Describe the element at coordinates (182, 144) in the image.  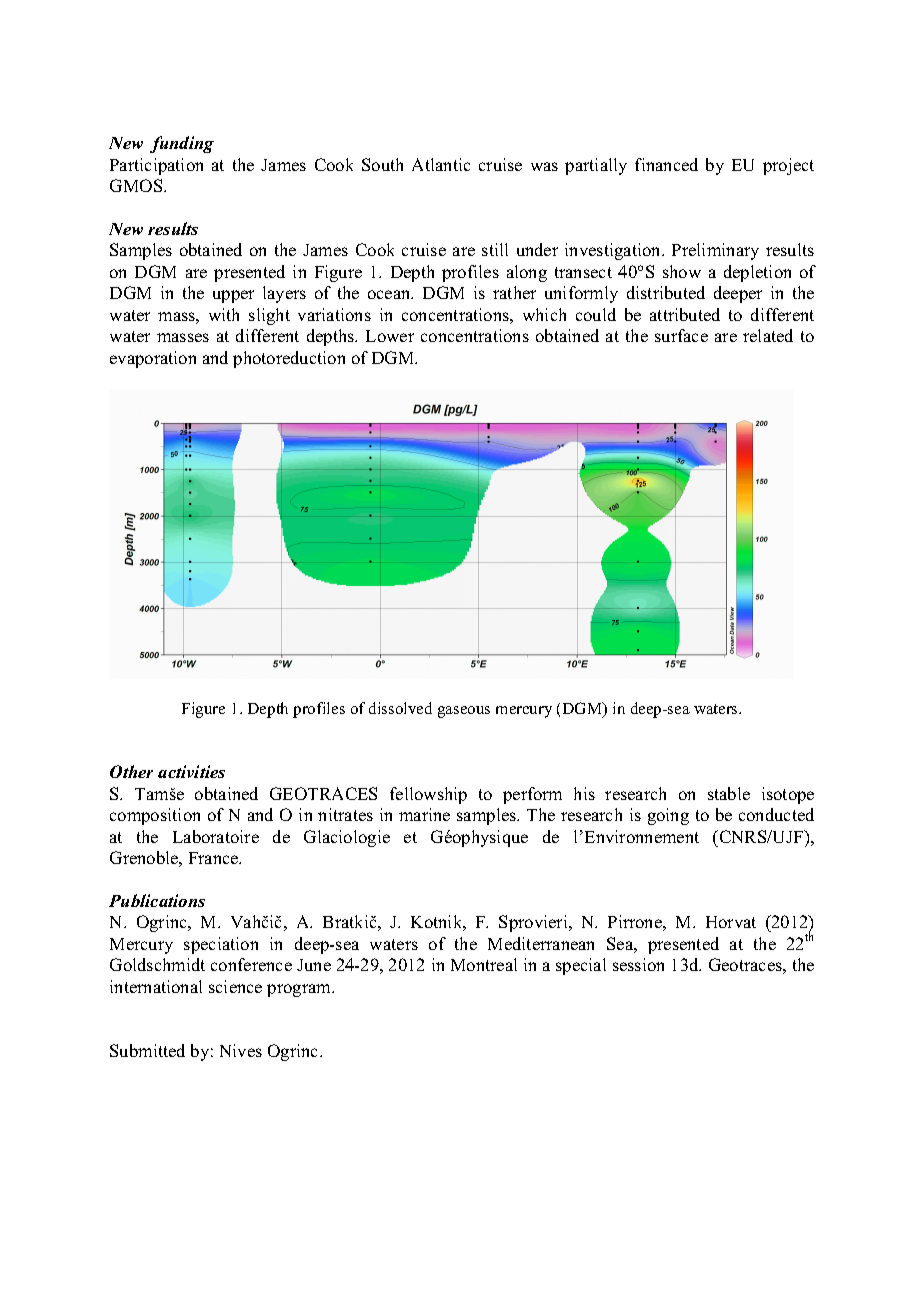
I see `funding` at that location.
